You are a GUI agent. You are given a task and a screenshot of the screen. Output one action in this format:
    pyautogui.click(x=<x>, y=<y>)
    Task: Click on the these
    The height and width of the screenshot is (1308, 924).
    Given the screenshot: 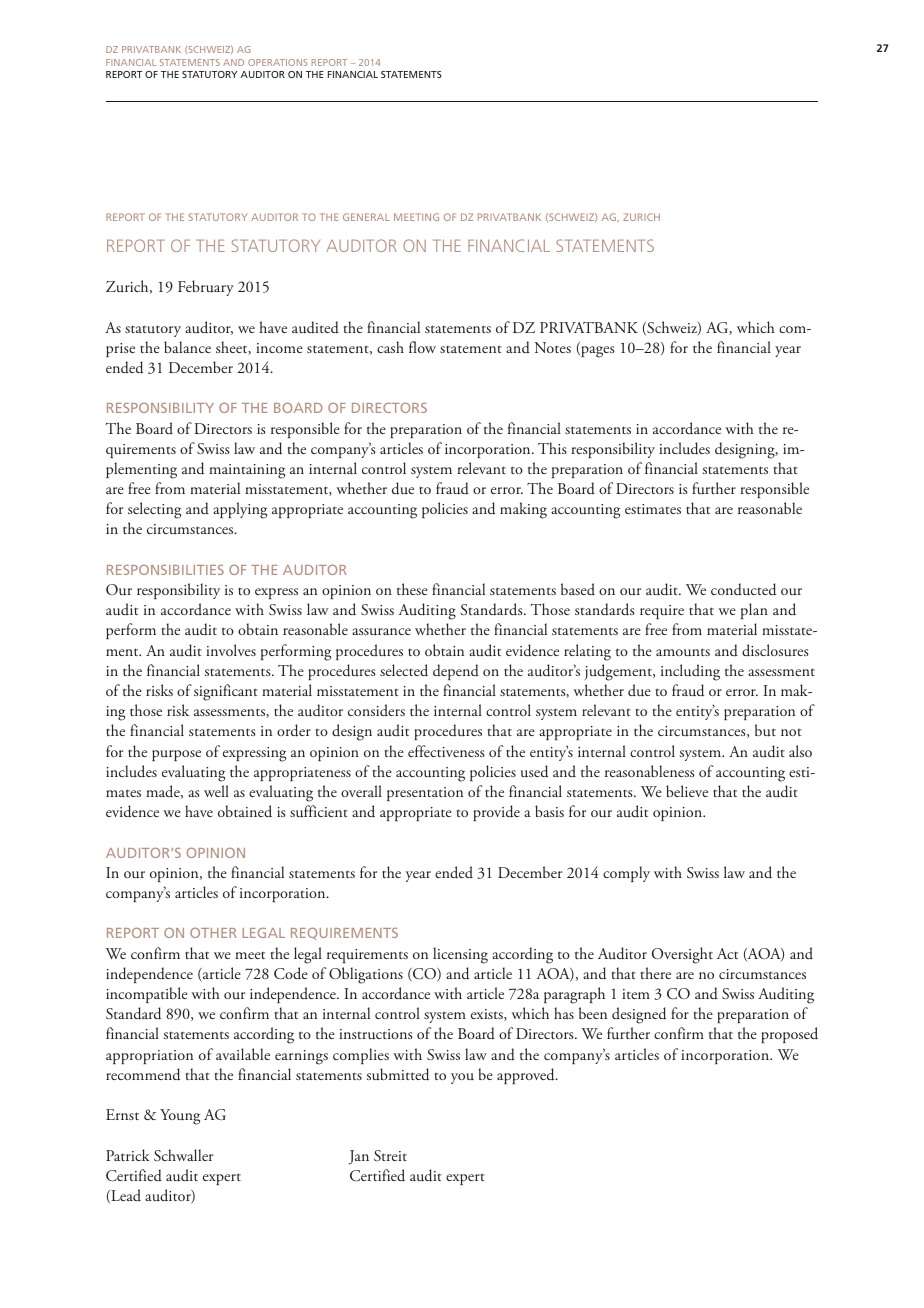 What is the action you would take?
    pyautogui.click(x=412, y=589)
